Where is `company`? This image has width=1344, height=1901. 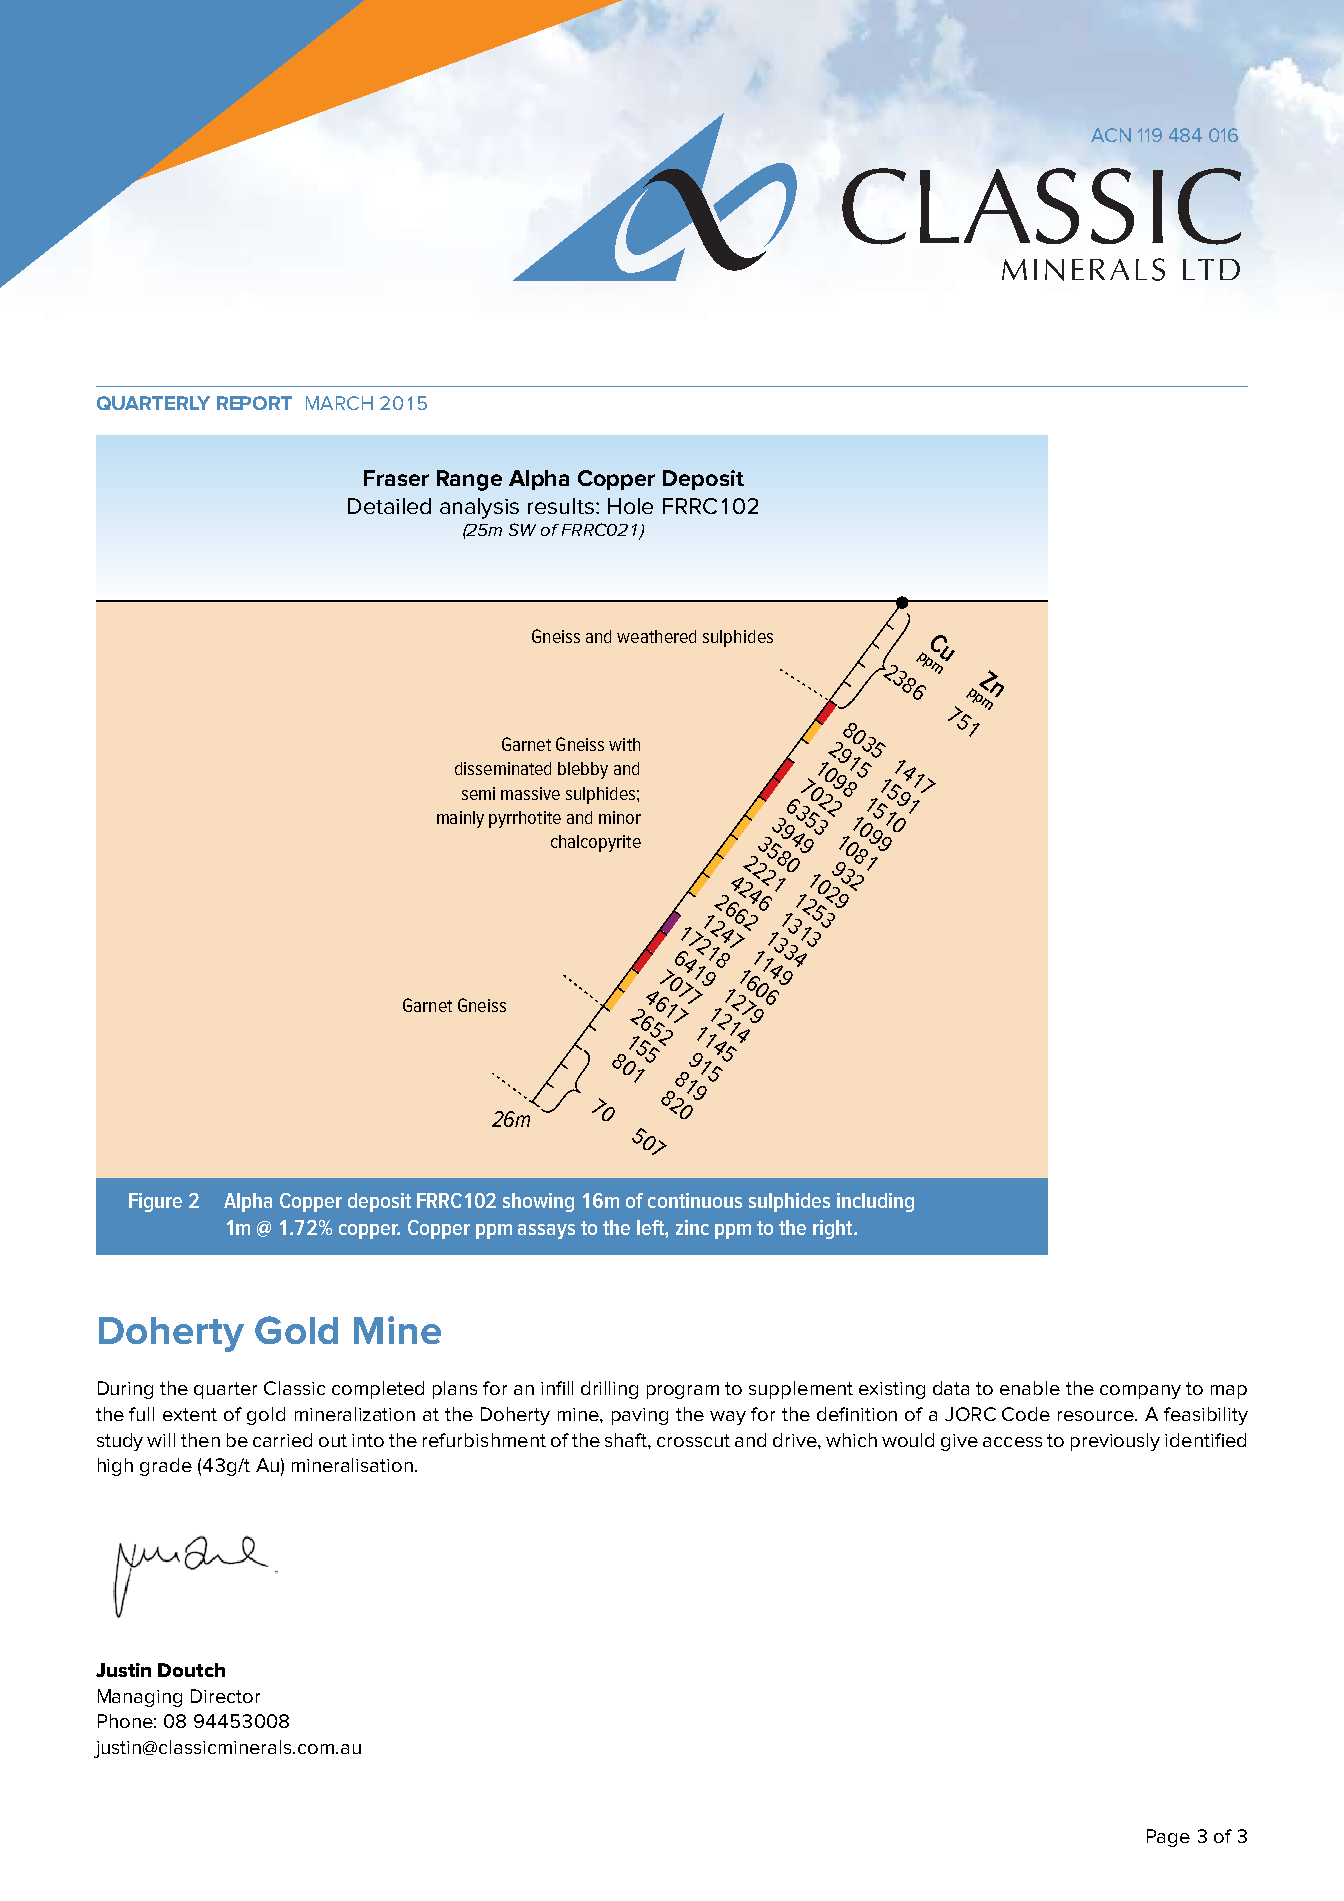
company is located at coordinates (1140, 1392).
